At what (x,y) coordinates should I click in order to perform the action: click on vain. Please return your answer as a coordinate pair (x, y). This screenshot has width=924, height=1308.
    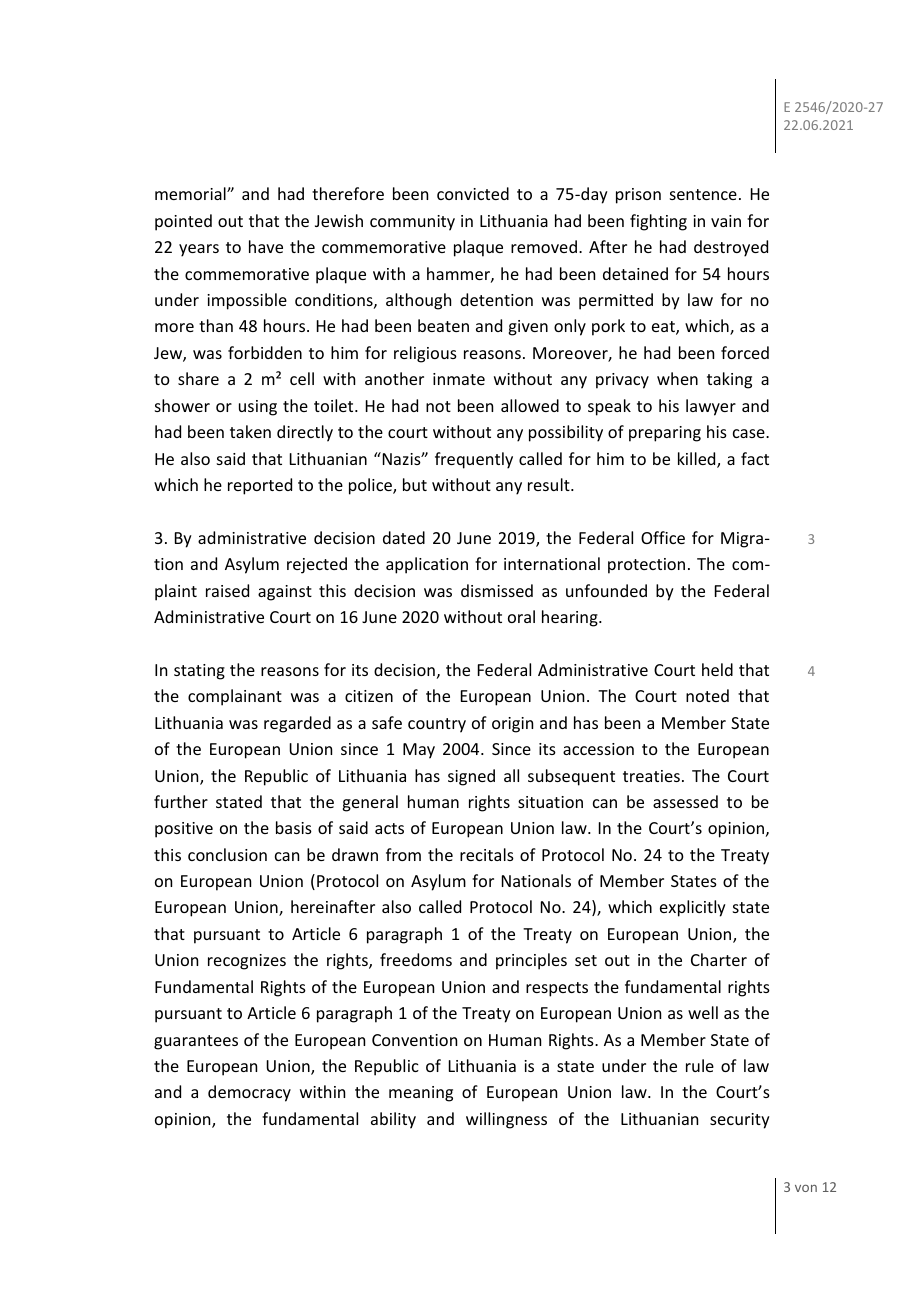
    Looking at the image, I should click on (726, 221).
